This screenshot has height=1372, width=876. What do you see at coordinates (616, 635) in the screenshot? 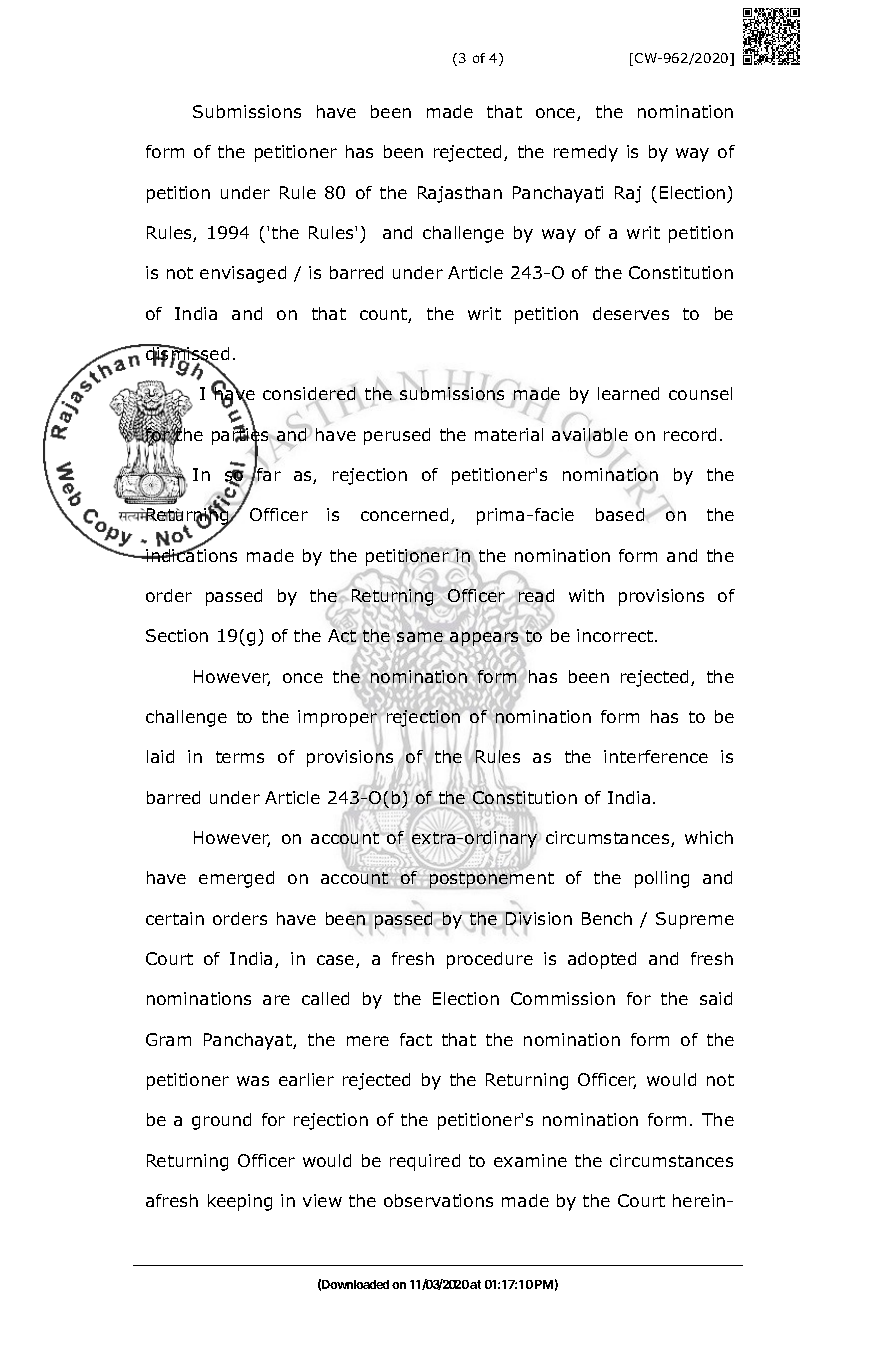
I see `incorrect` at bounding box center [616, 635].
